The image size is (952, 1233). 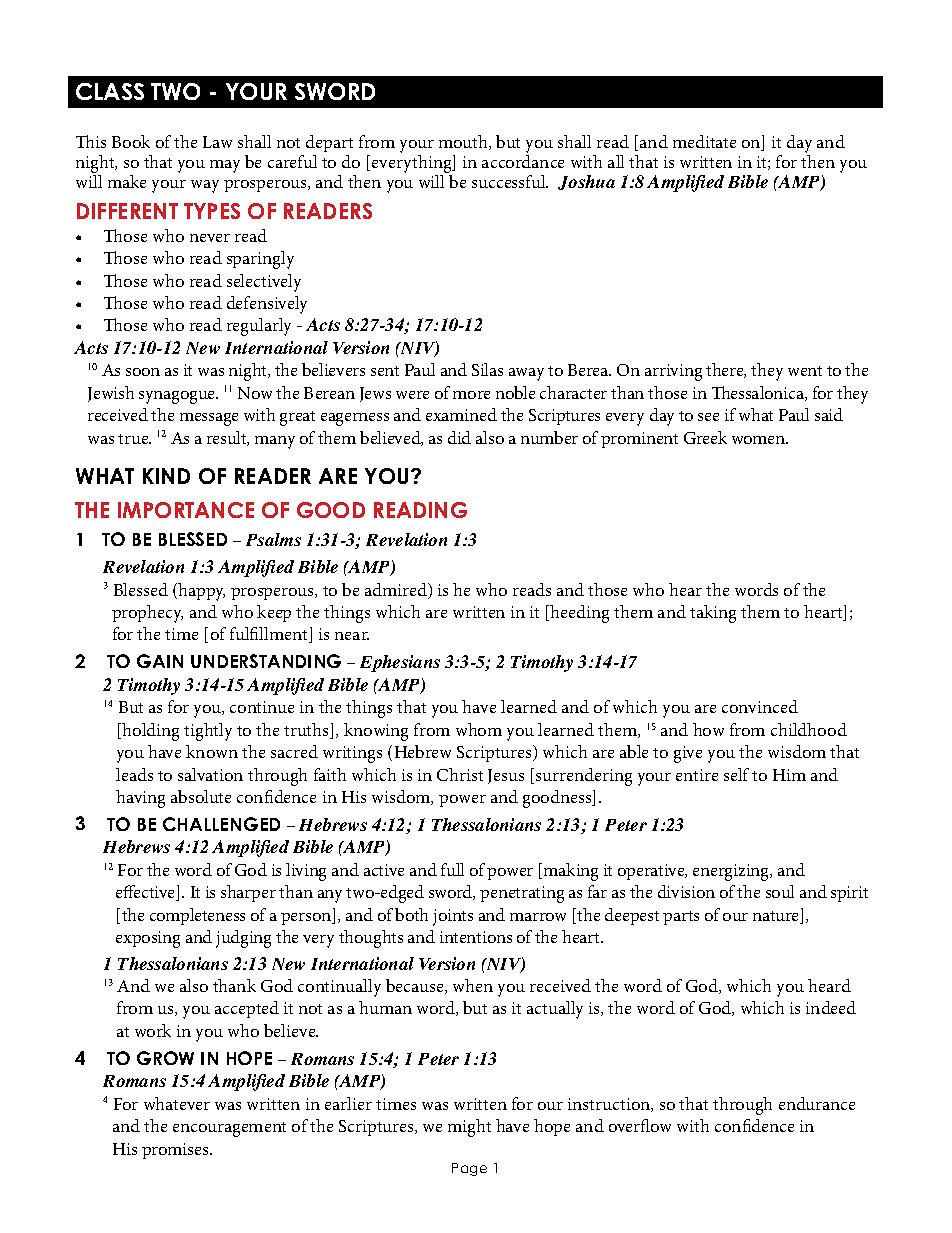 I want to click on mouth, so click(x=464, y=142).
